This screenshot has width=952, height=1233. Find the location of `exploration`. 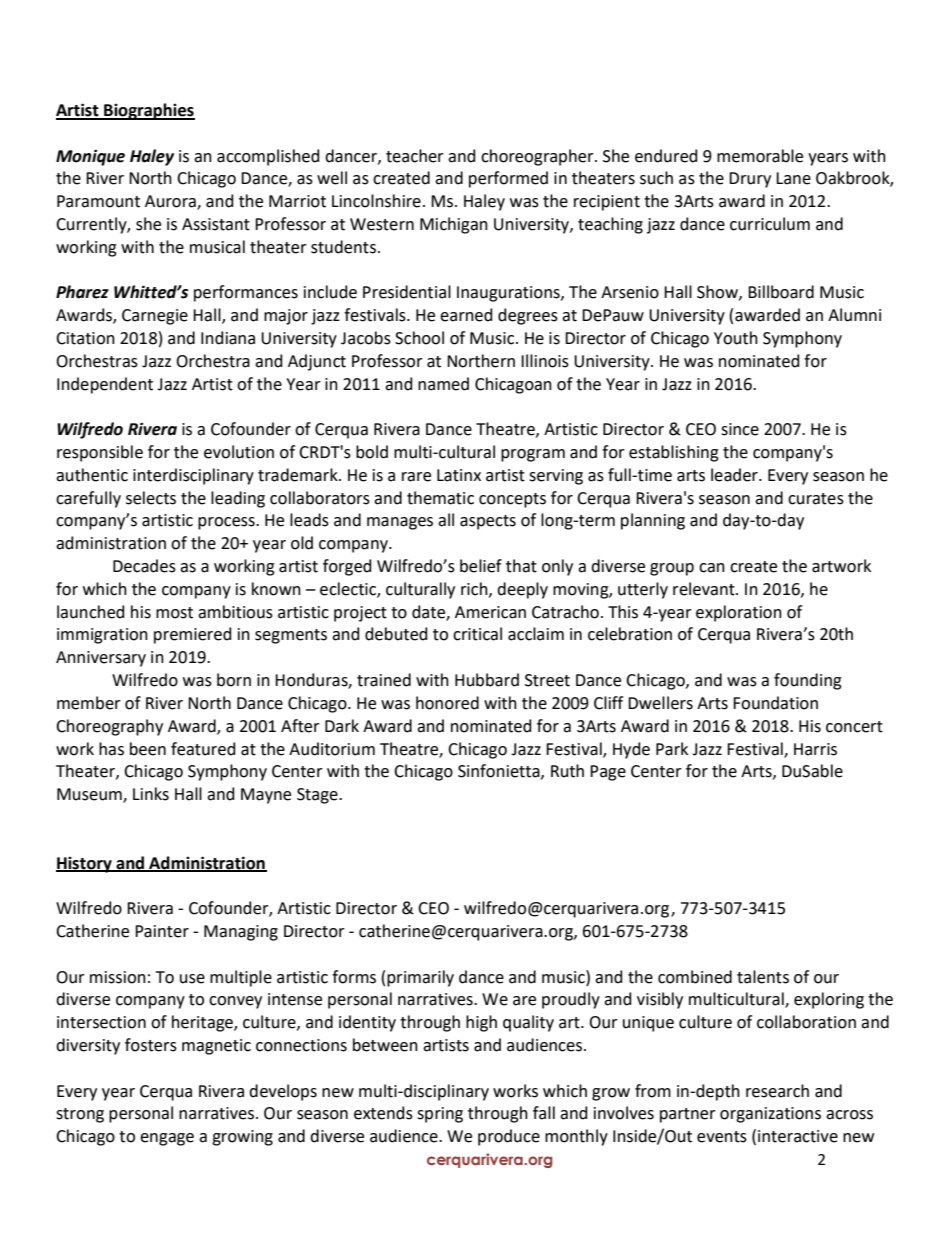

exploration is located at coordinates (739, 613).
